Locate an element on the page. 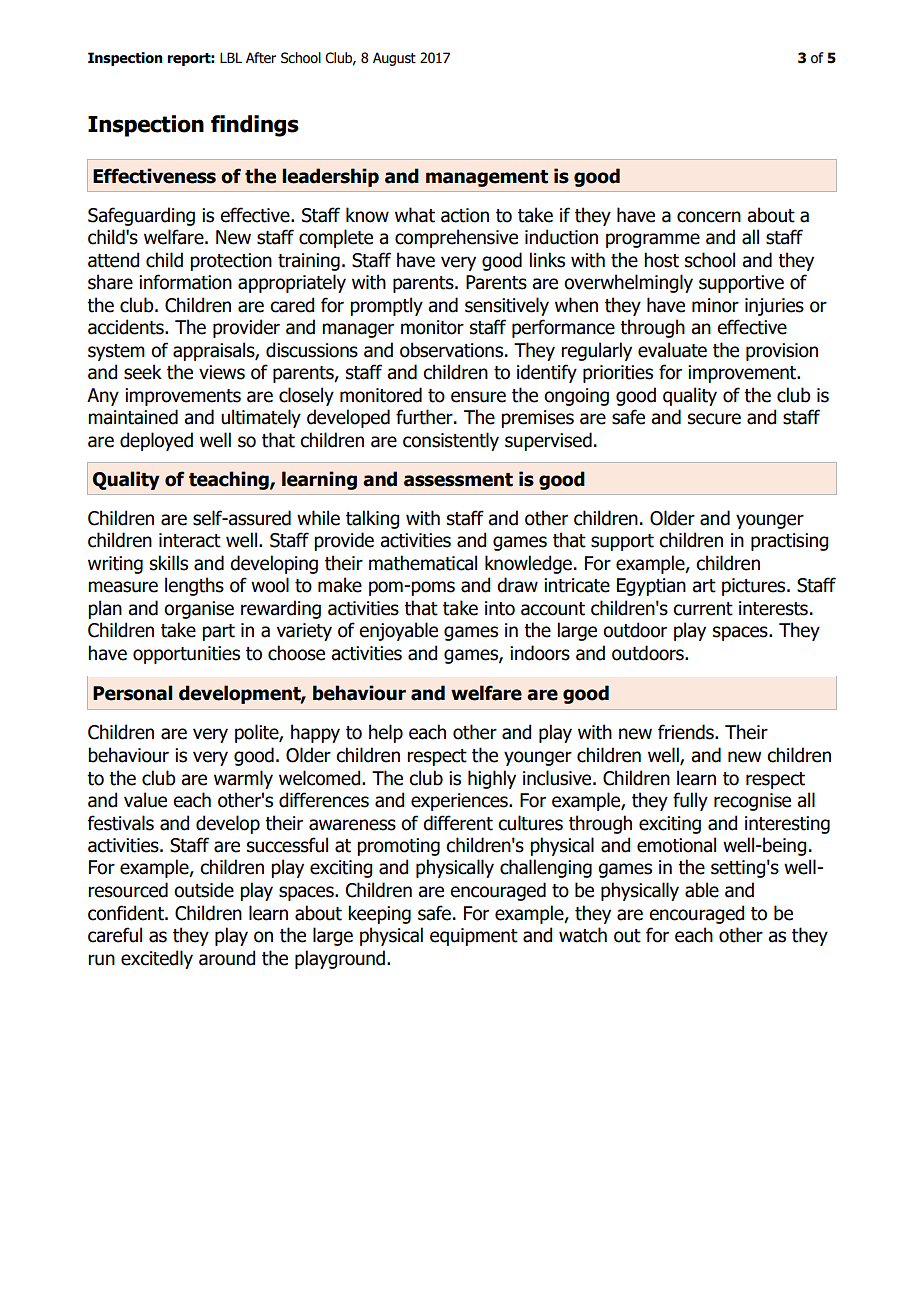  August is located at coordinates (394, 59).
